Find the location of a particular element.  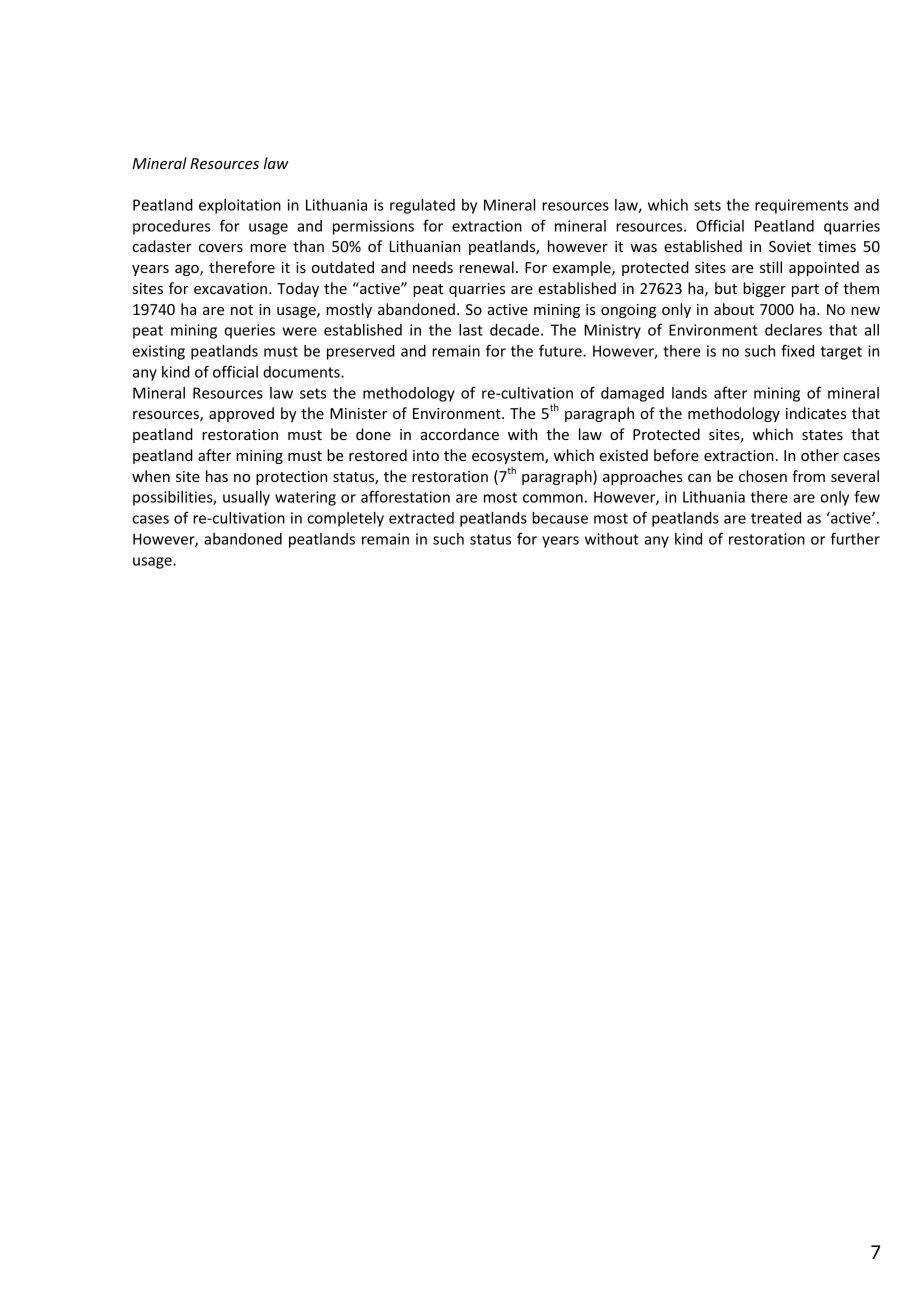

indicates is located at coordinates (816, 413).
